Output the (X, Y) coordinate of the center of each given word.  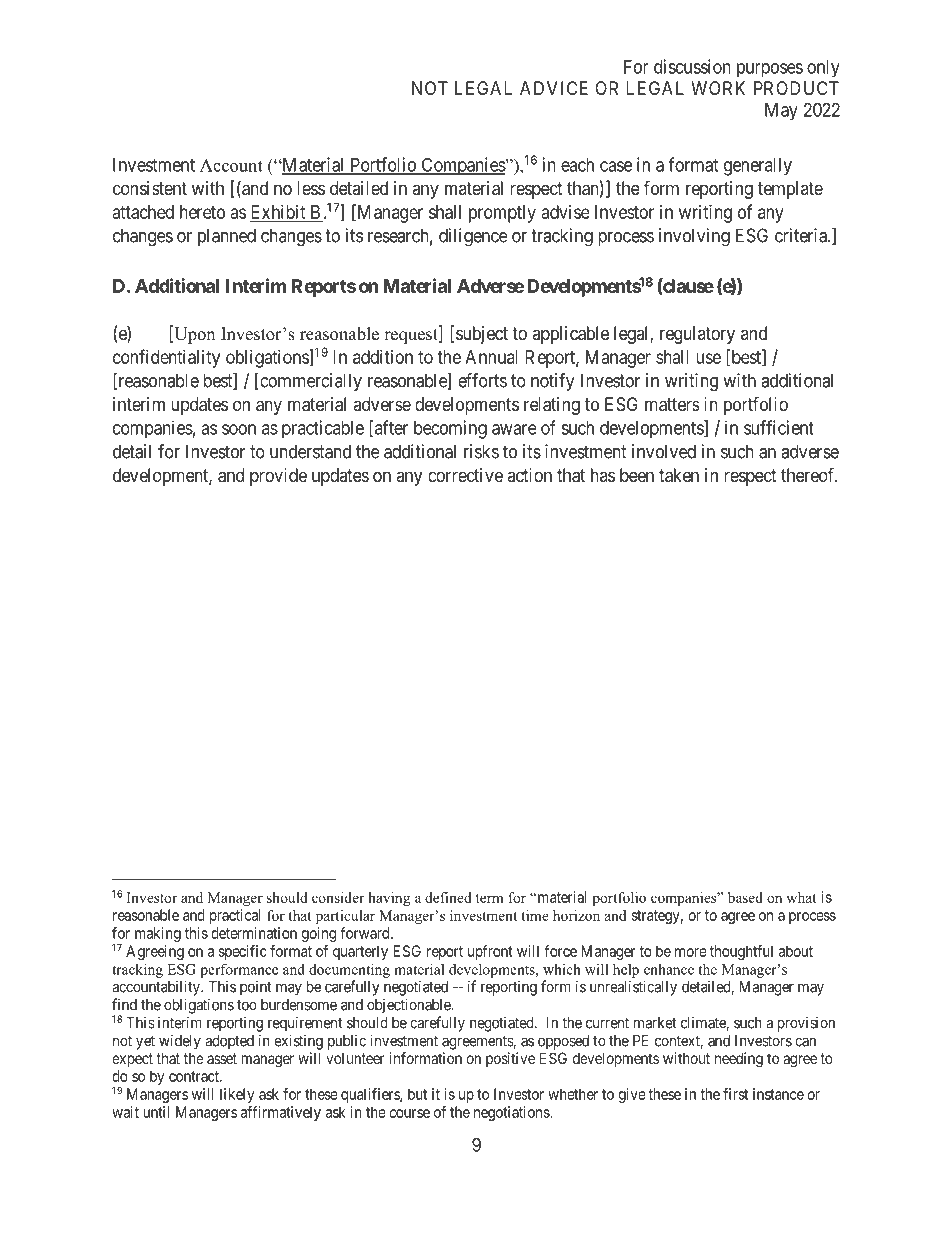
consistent (150, 188)
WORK (718, 88)
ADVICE (554, 88)
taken (679, 475)
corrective (465, 475)
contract (195, 1076)
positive (510, 1059)
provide (278, 477)
